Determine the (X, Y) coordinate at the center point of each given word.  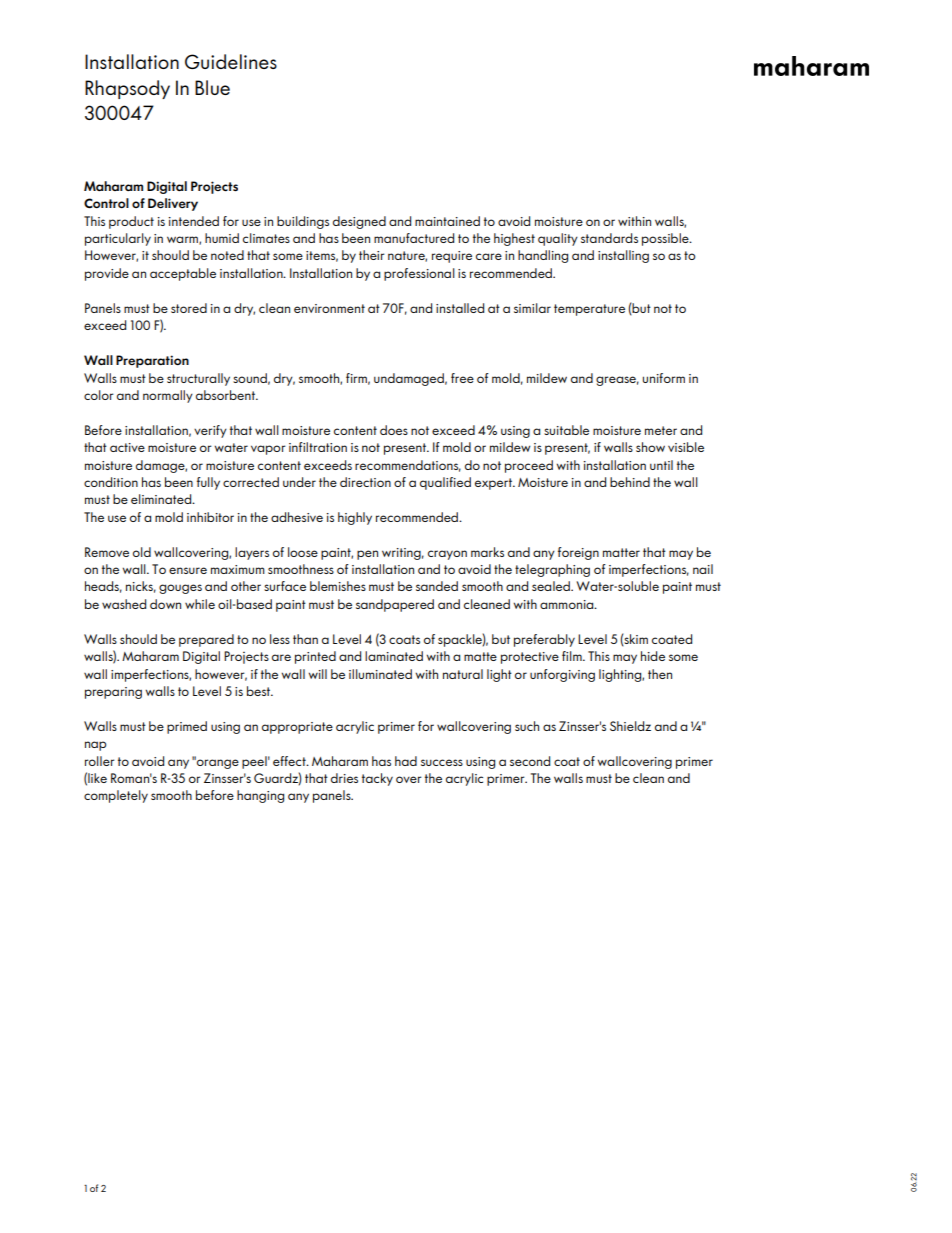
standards (609, 238)
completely (116, 796)
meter (661, 430)
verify (210, 431)
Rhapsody (127, 89)
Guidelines (231, 61)
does (394, 430)
